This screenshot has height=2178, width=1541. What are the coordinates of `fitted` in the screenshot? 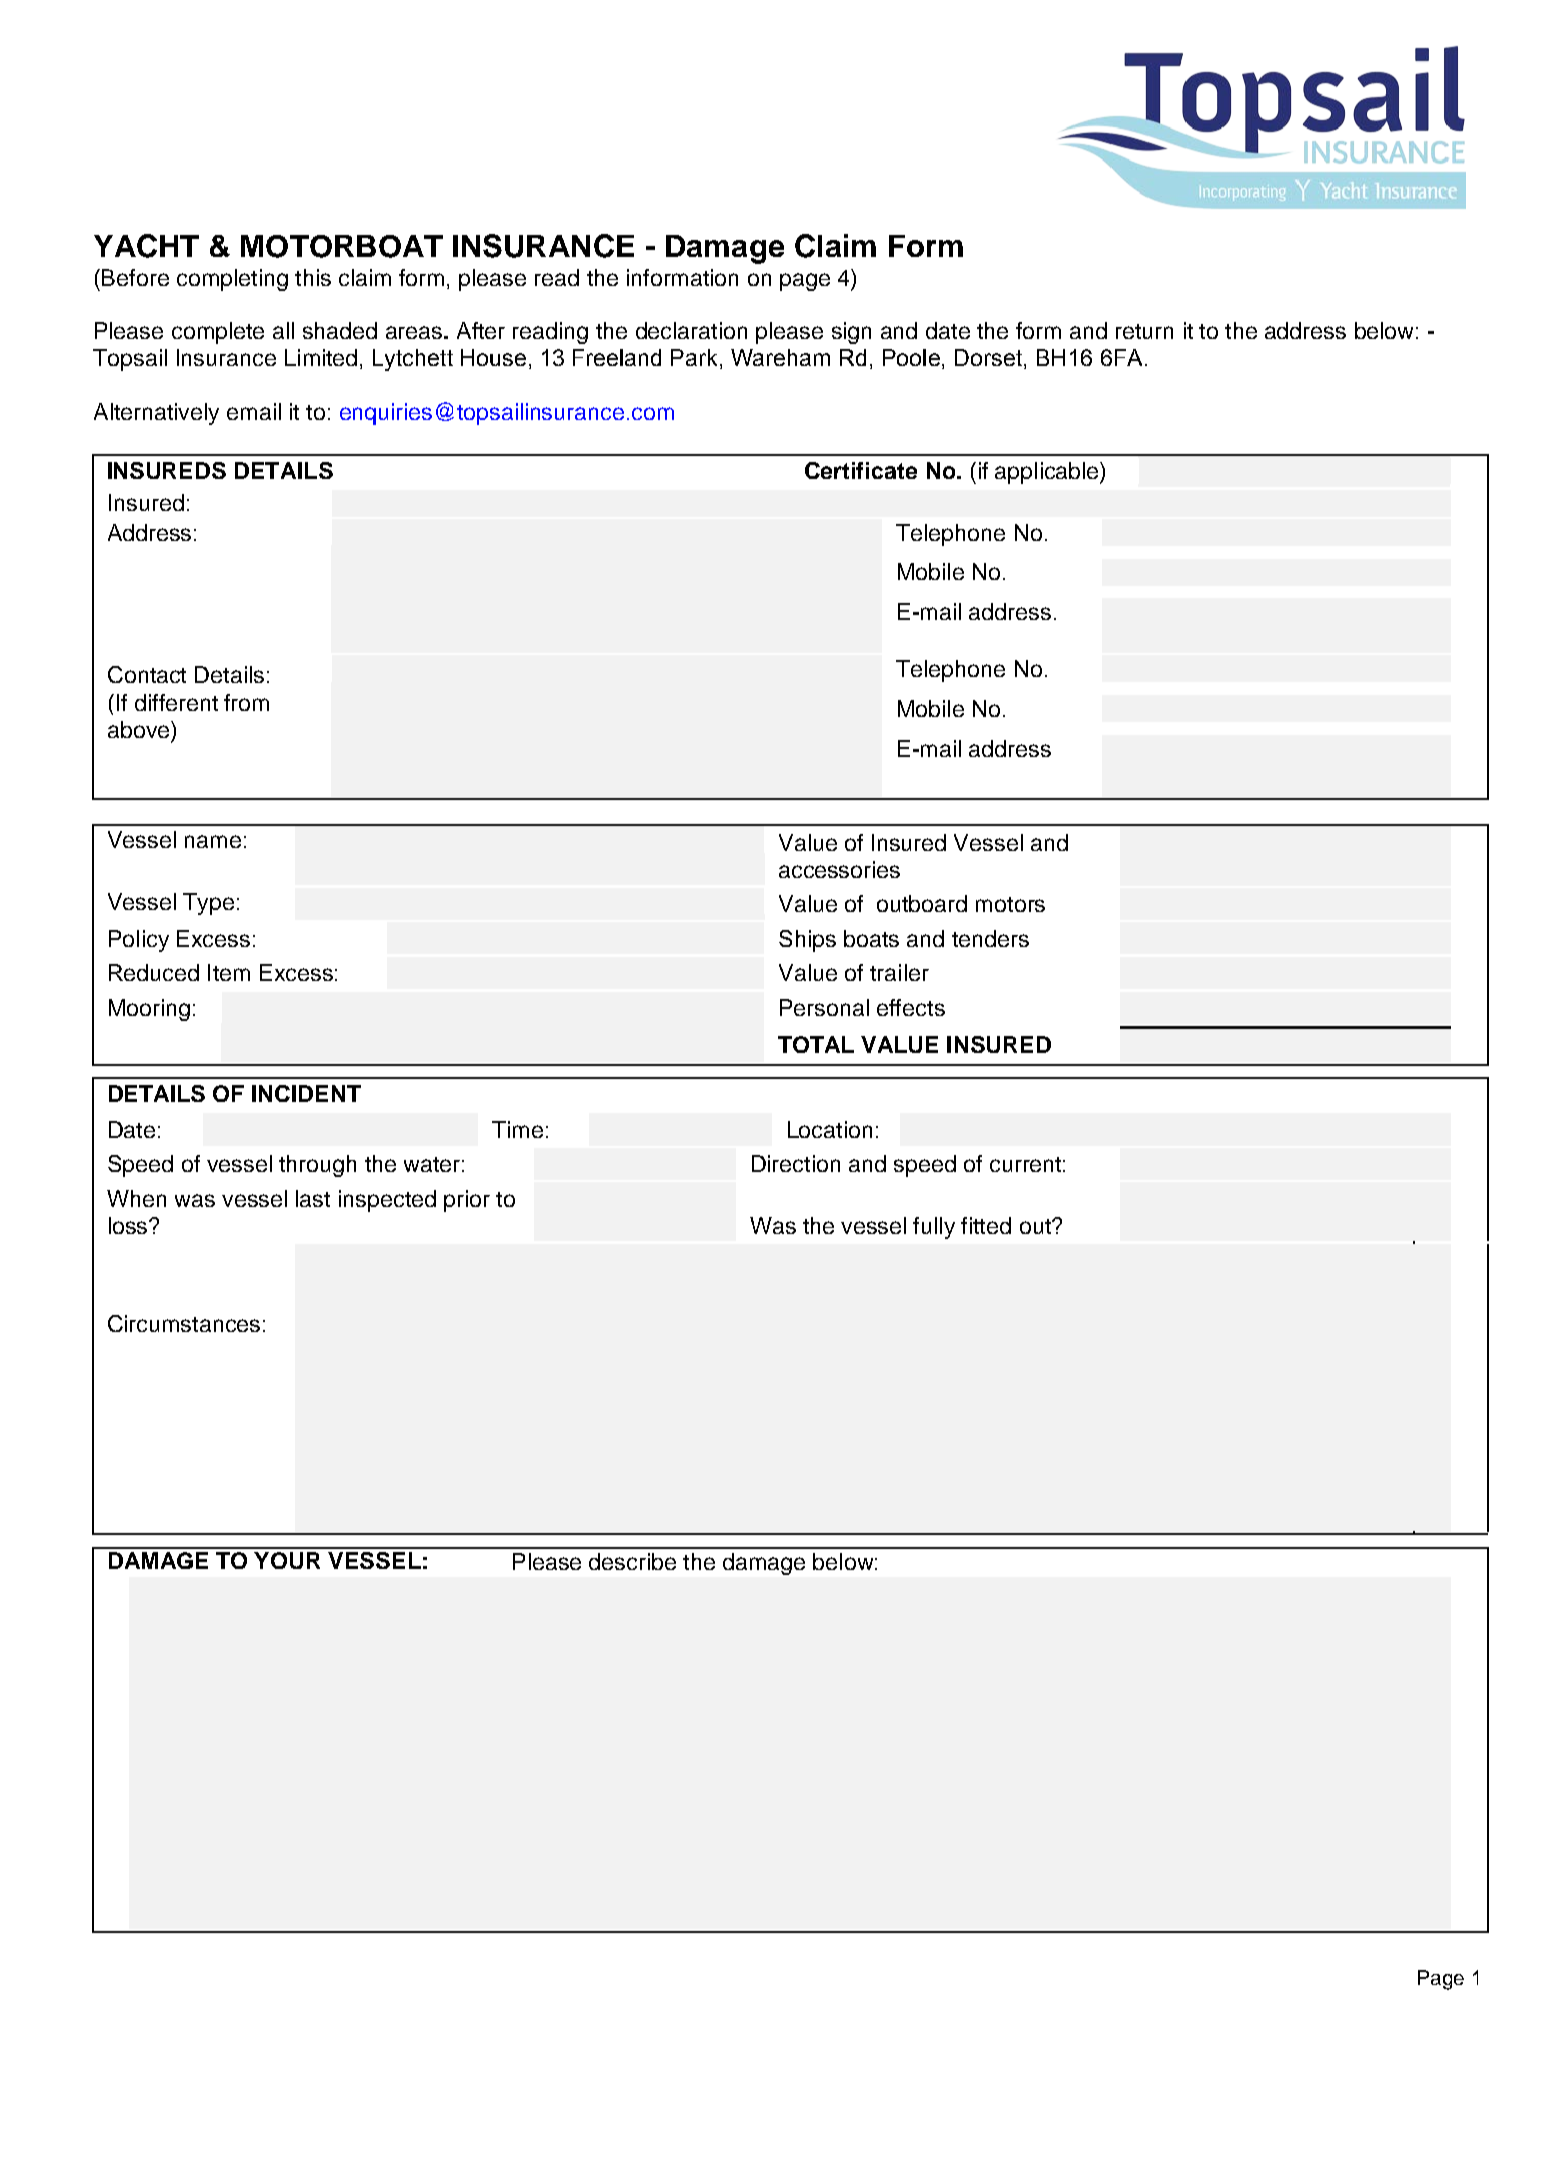 It's located at (986, 1225).
